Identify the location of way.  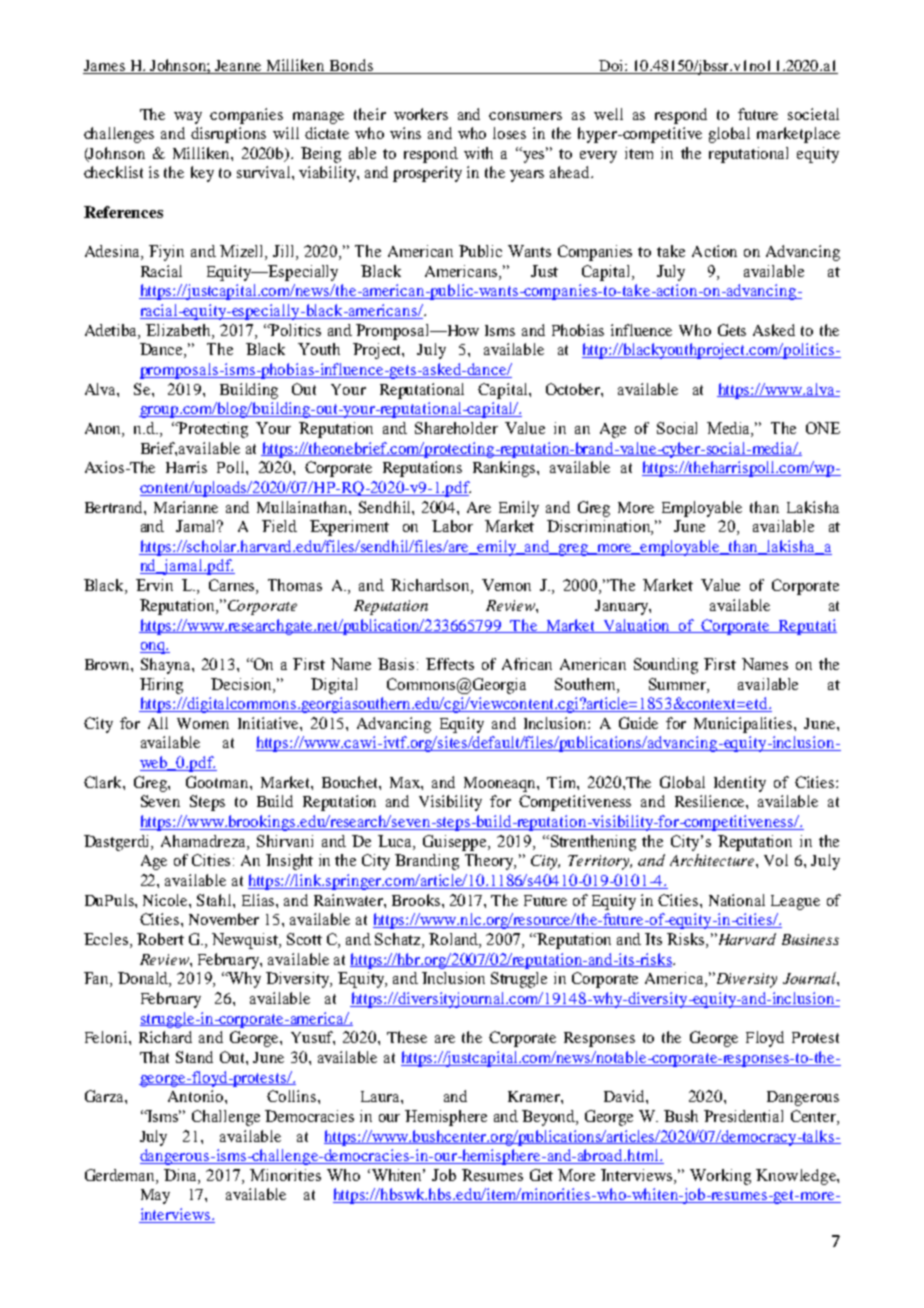
(188, 118).
